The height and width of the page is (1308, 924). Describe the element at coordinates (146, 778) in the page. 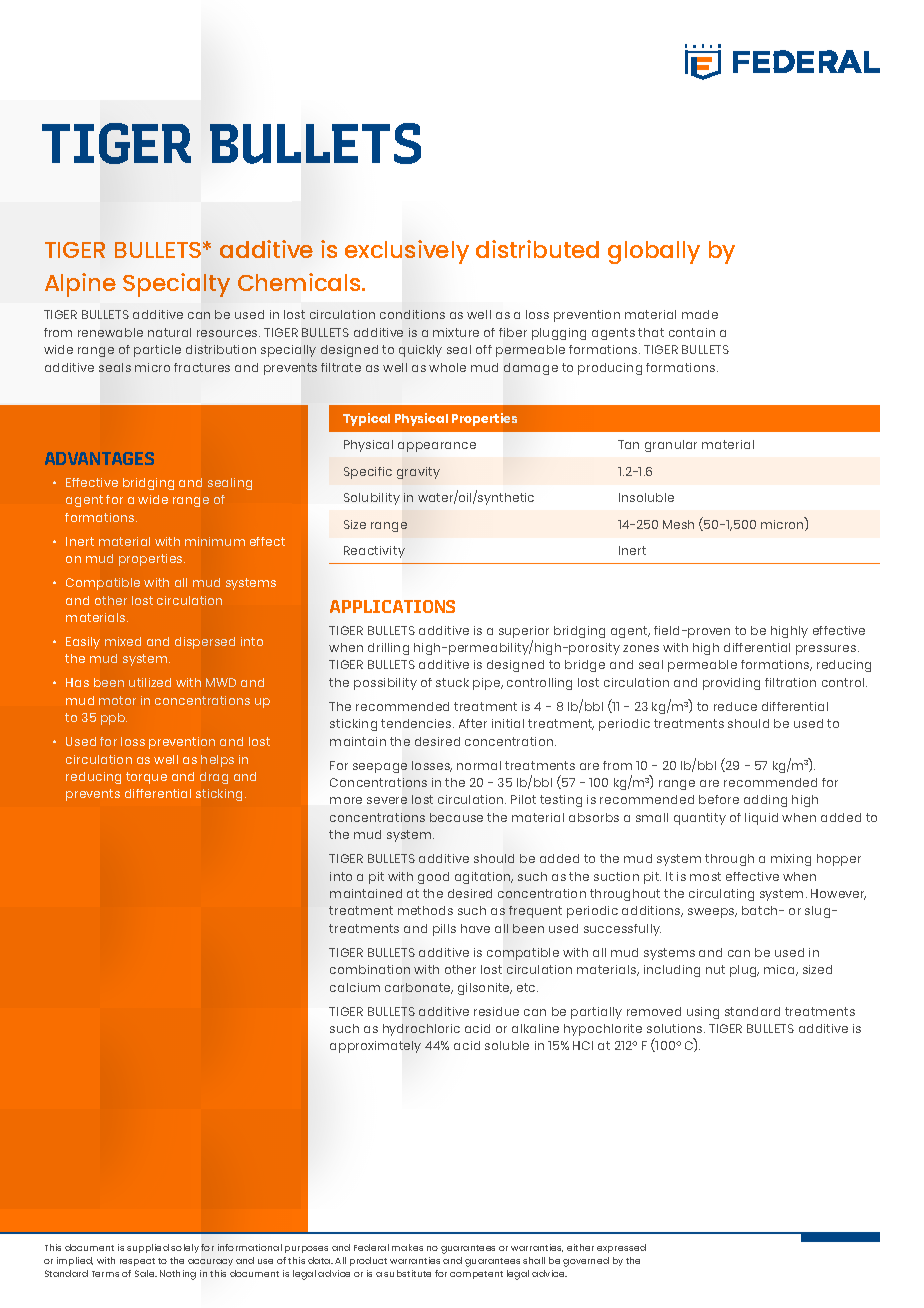

I see `torque` at that location.
